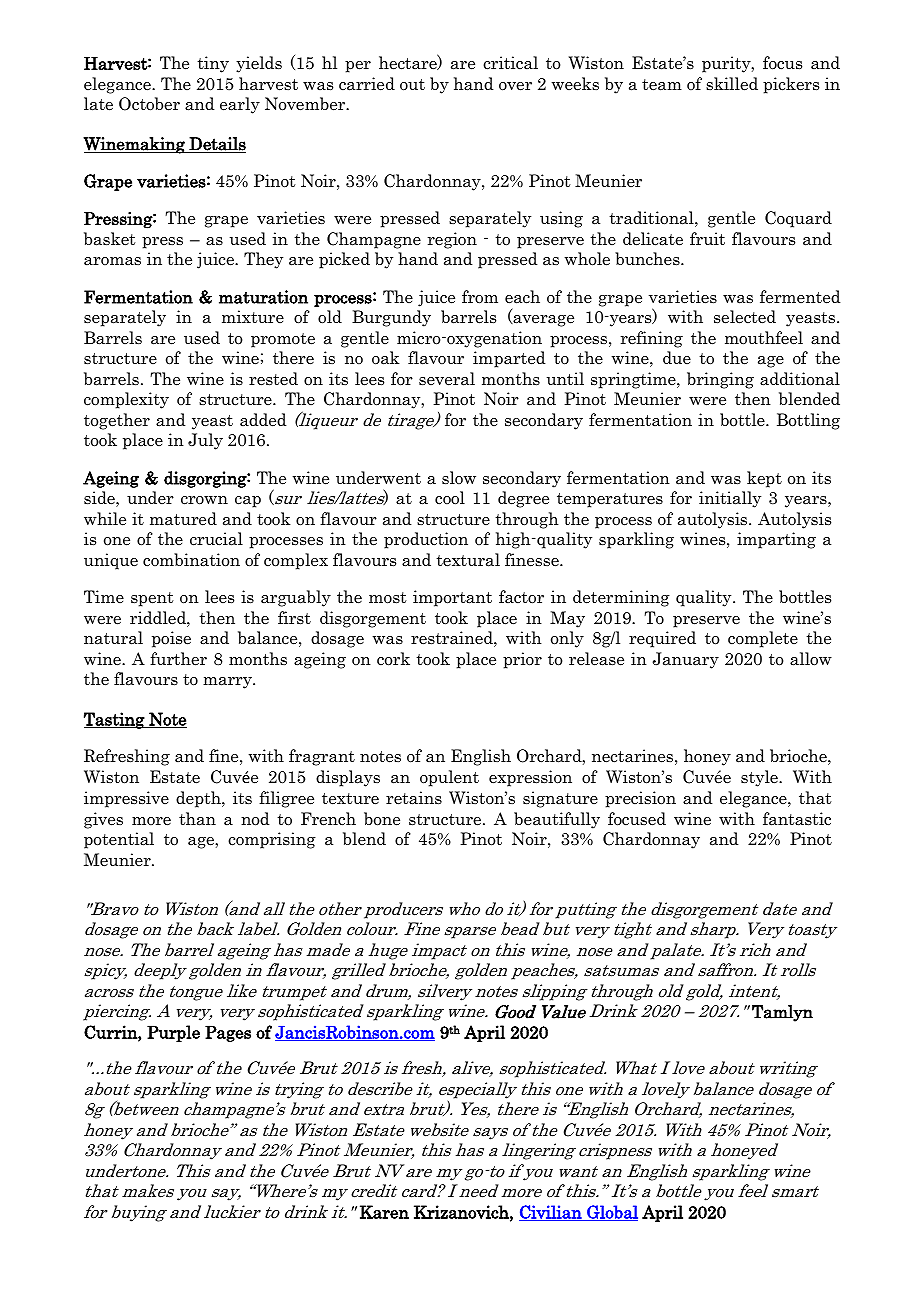  What do you see at coordinates (384, 1212) in the screenshot?
I see `Karen` at bounding box center [384, 1212].
